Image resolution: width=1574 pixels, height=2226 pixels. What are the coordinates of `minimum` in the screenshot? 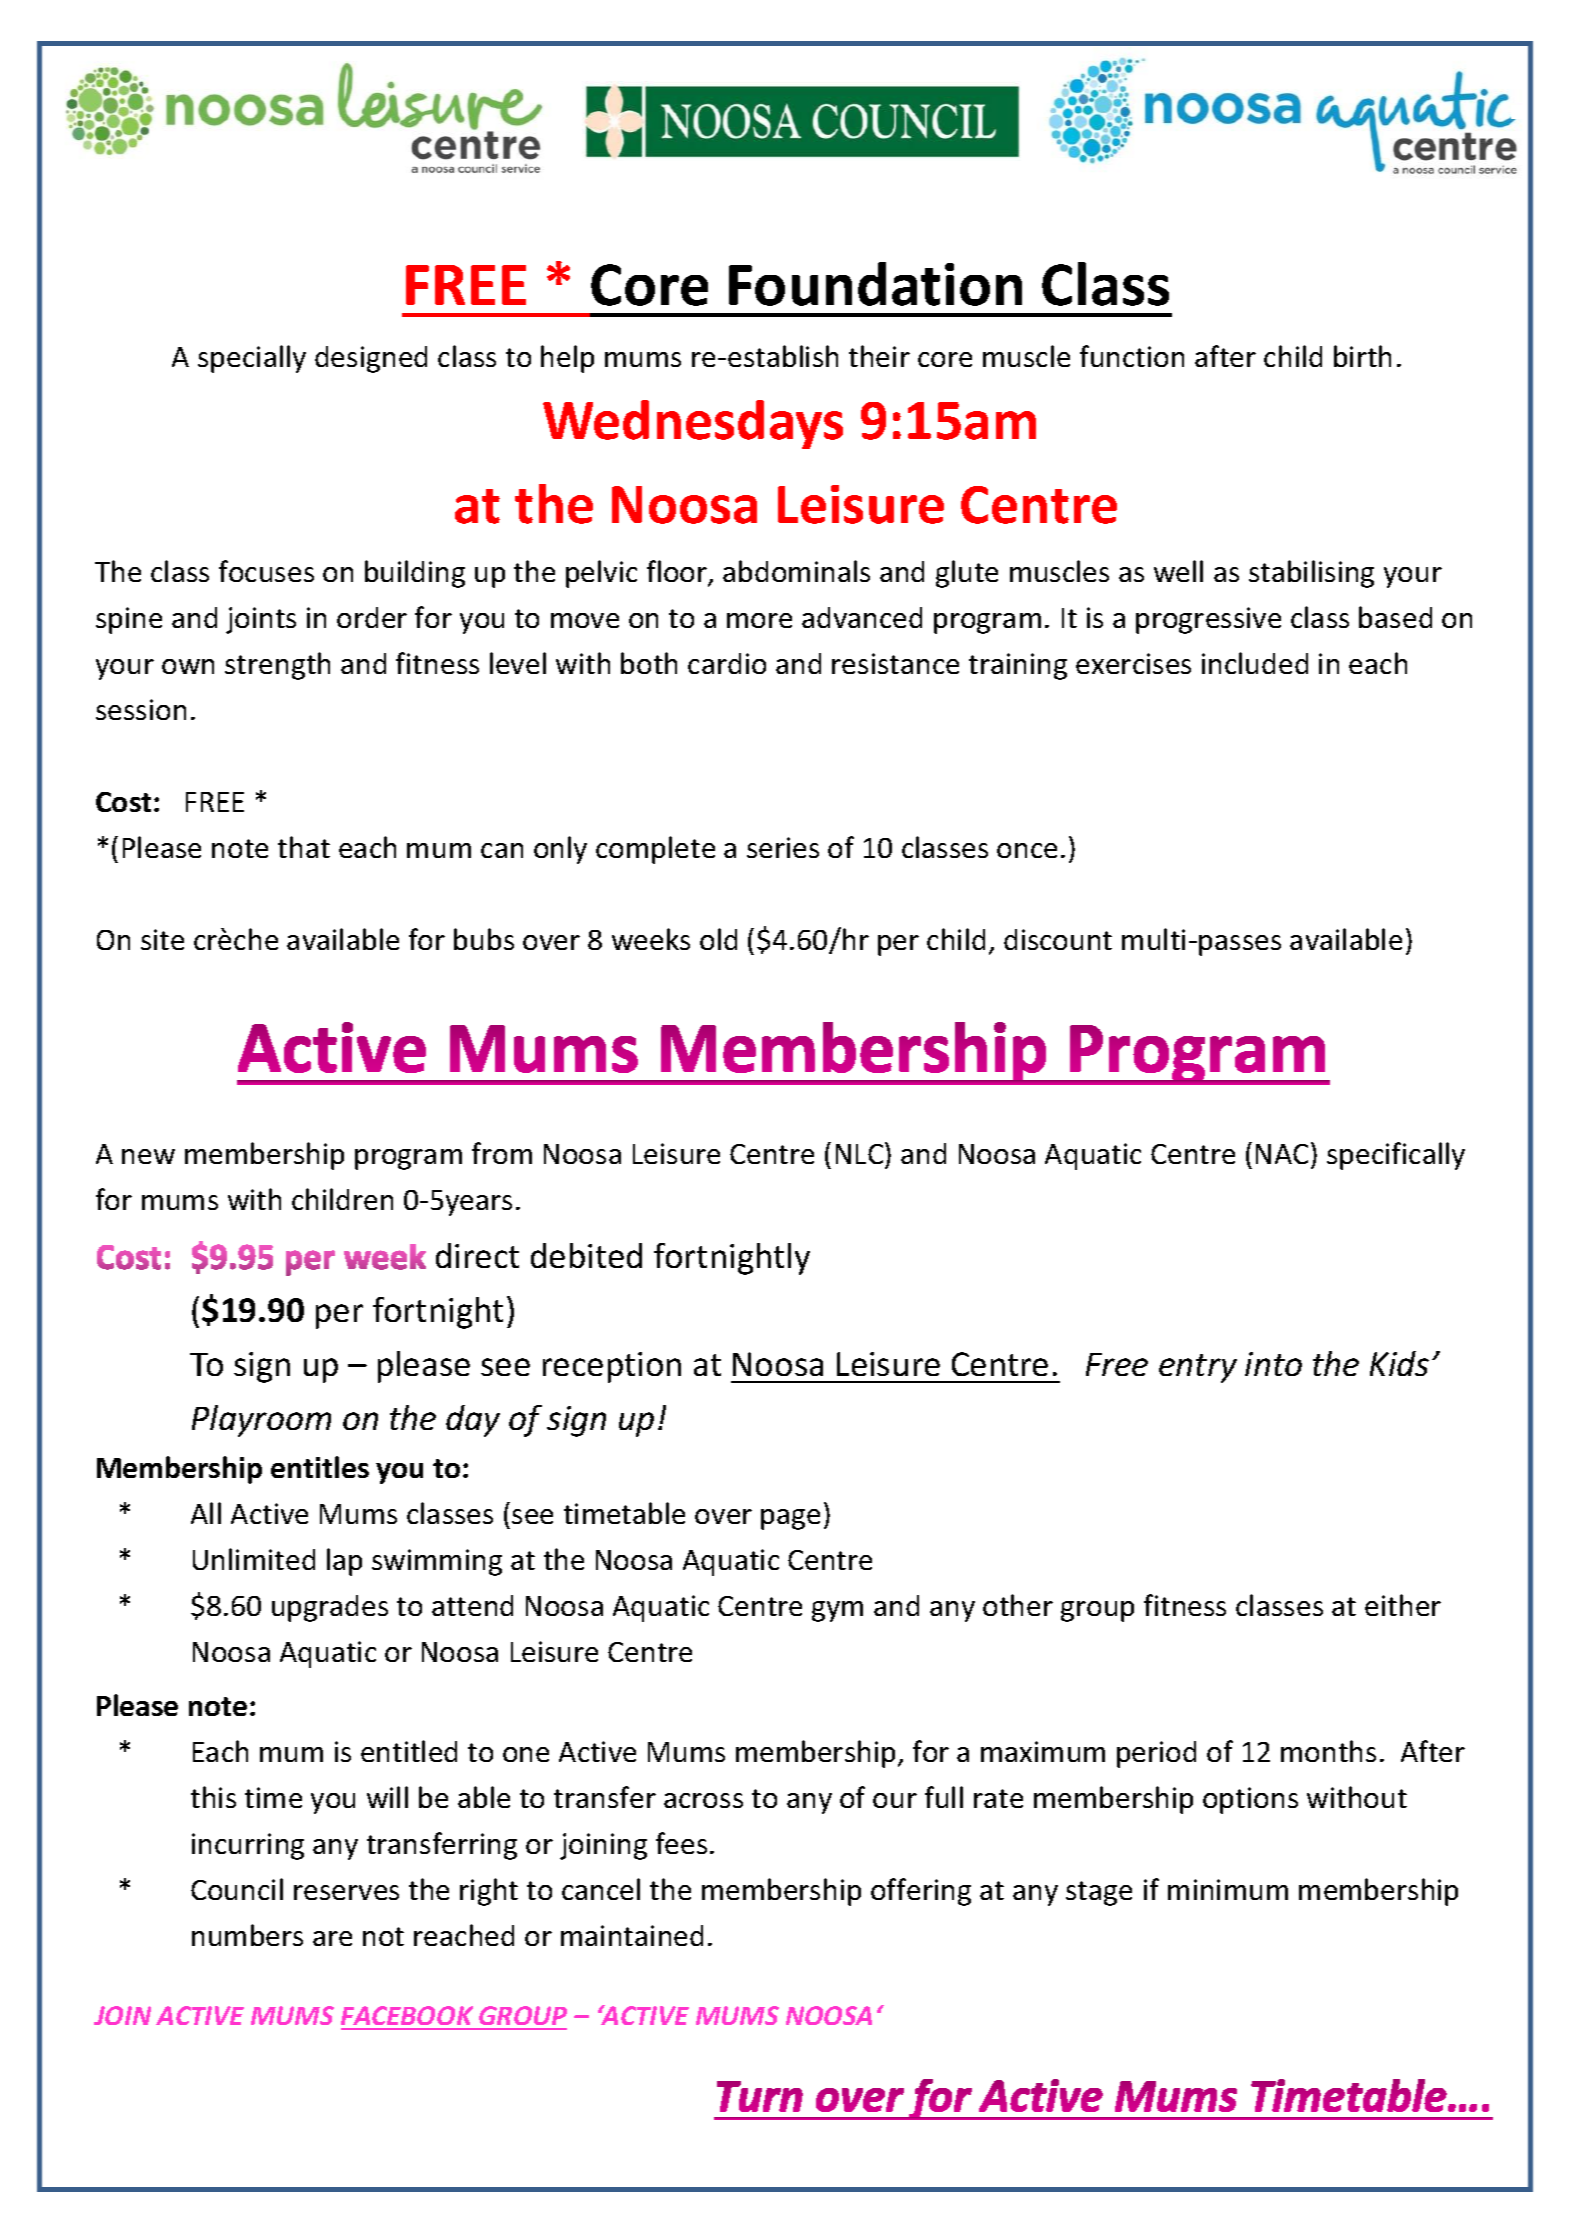 It's located at (1228, 1889).
